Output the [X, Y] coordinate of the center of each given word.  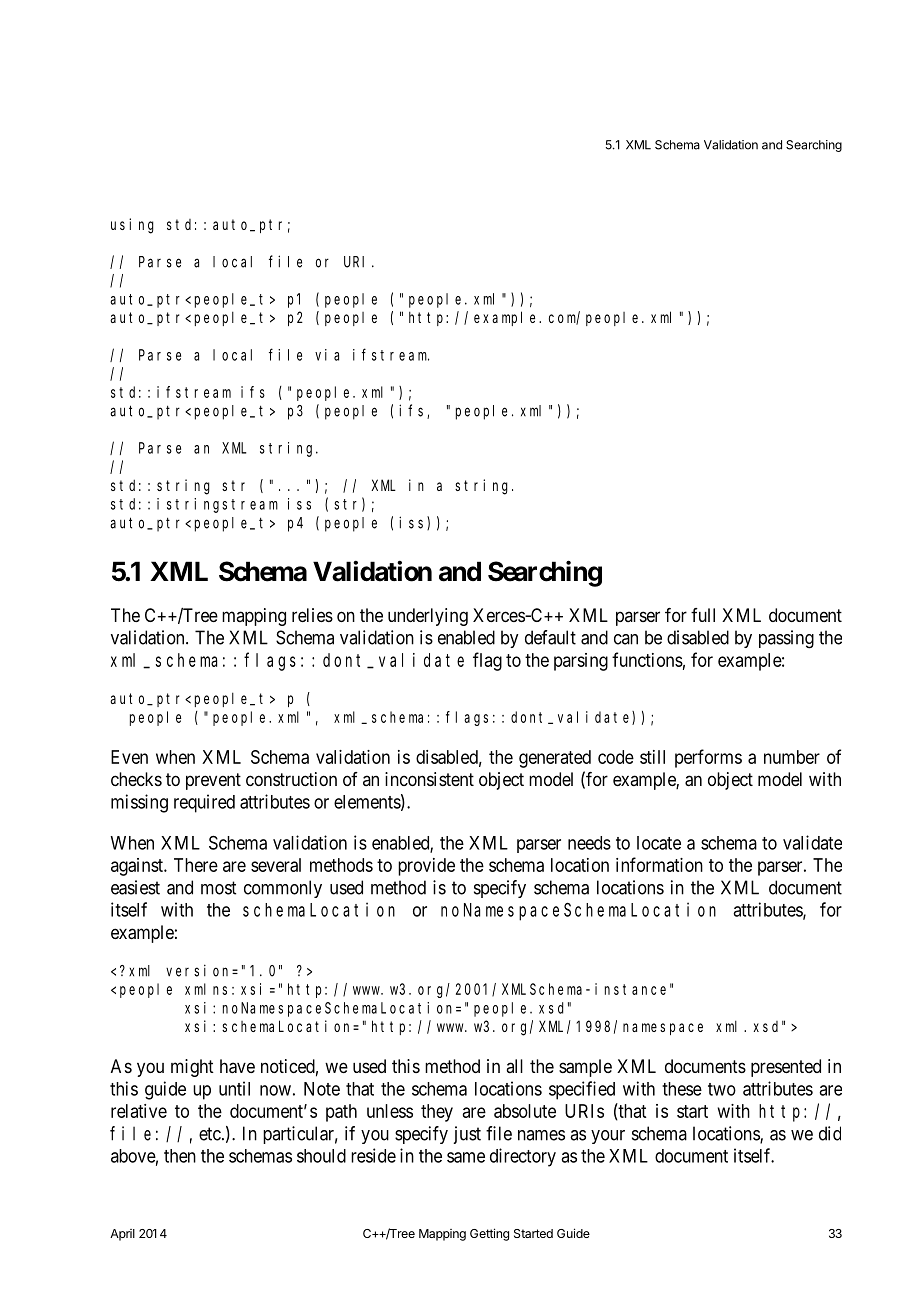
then [180, 1156]
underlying [428, 617]
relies [312, 615]
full [703, 615]
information [659, 864]
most [218, 888]
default [550, 637]
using [132, 226]
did [830, 1133]
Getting [489, 1234]
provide [426, 867]
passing [786, 639]
